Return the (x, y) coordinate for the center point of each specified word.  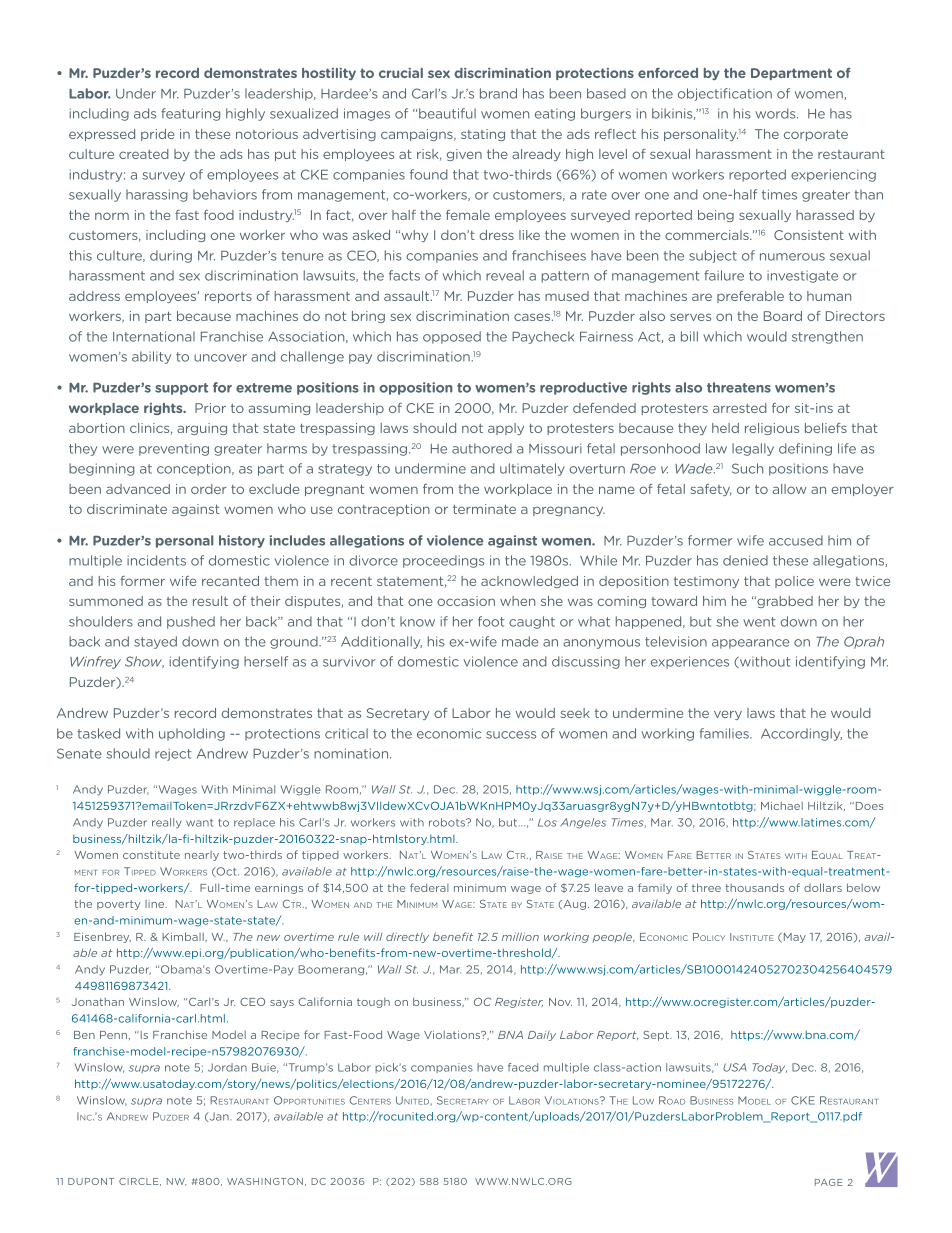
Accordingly (801, 734)
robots (448, 822)
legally (753, 449)
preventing (174, 450)
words (777, 113)
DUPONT (91, 1181)
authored (482, 448)
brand (498, 93)
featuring (190, 114)
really (167, 823)
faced (523, 1067)
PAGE (829, 1182)
